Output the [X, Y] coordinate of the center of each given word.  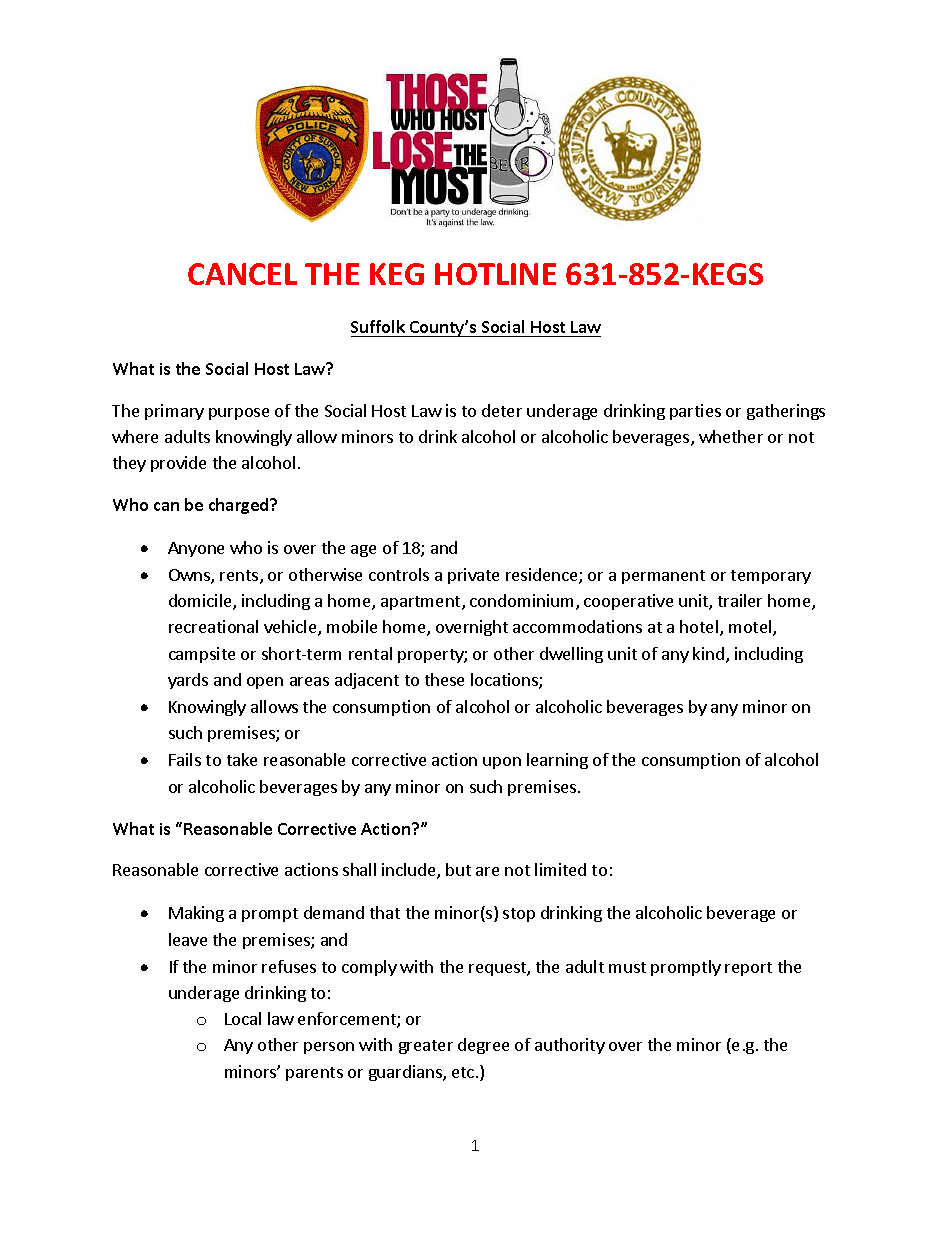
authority [570, 1046]
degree [483, 1046]
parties [695, 412]
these [444, 679]
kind [708, 653]
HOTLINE [495, 274]
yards [188, 681]
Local [243, 1018]
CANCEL [242, 274]
